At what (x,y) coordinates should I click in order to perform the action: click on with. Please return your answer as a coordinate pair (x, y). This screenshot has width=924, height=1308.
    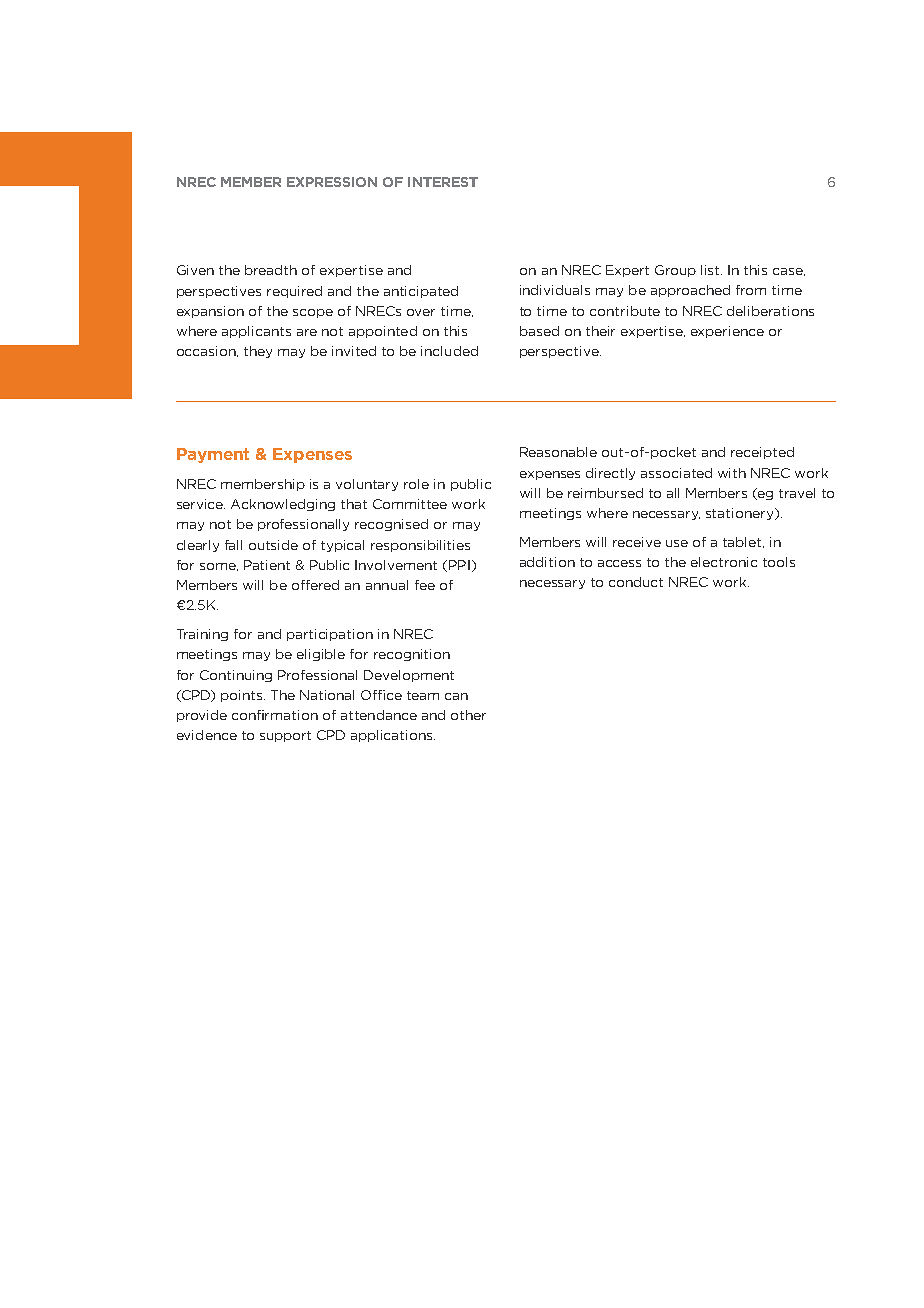
    Looking at the image, I should click on (732, 473).
